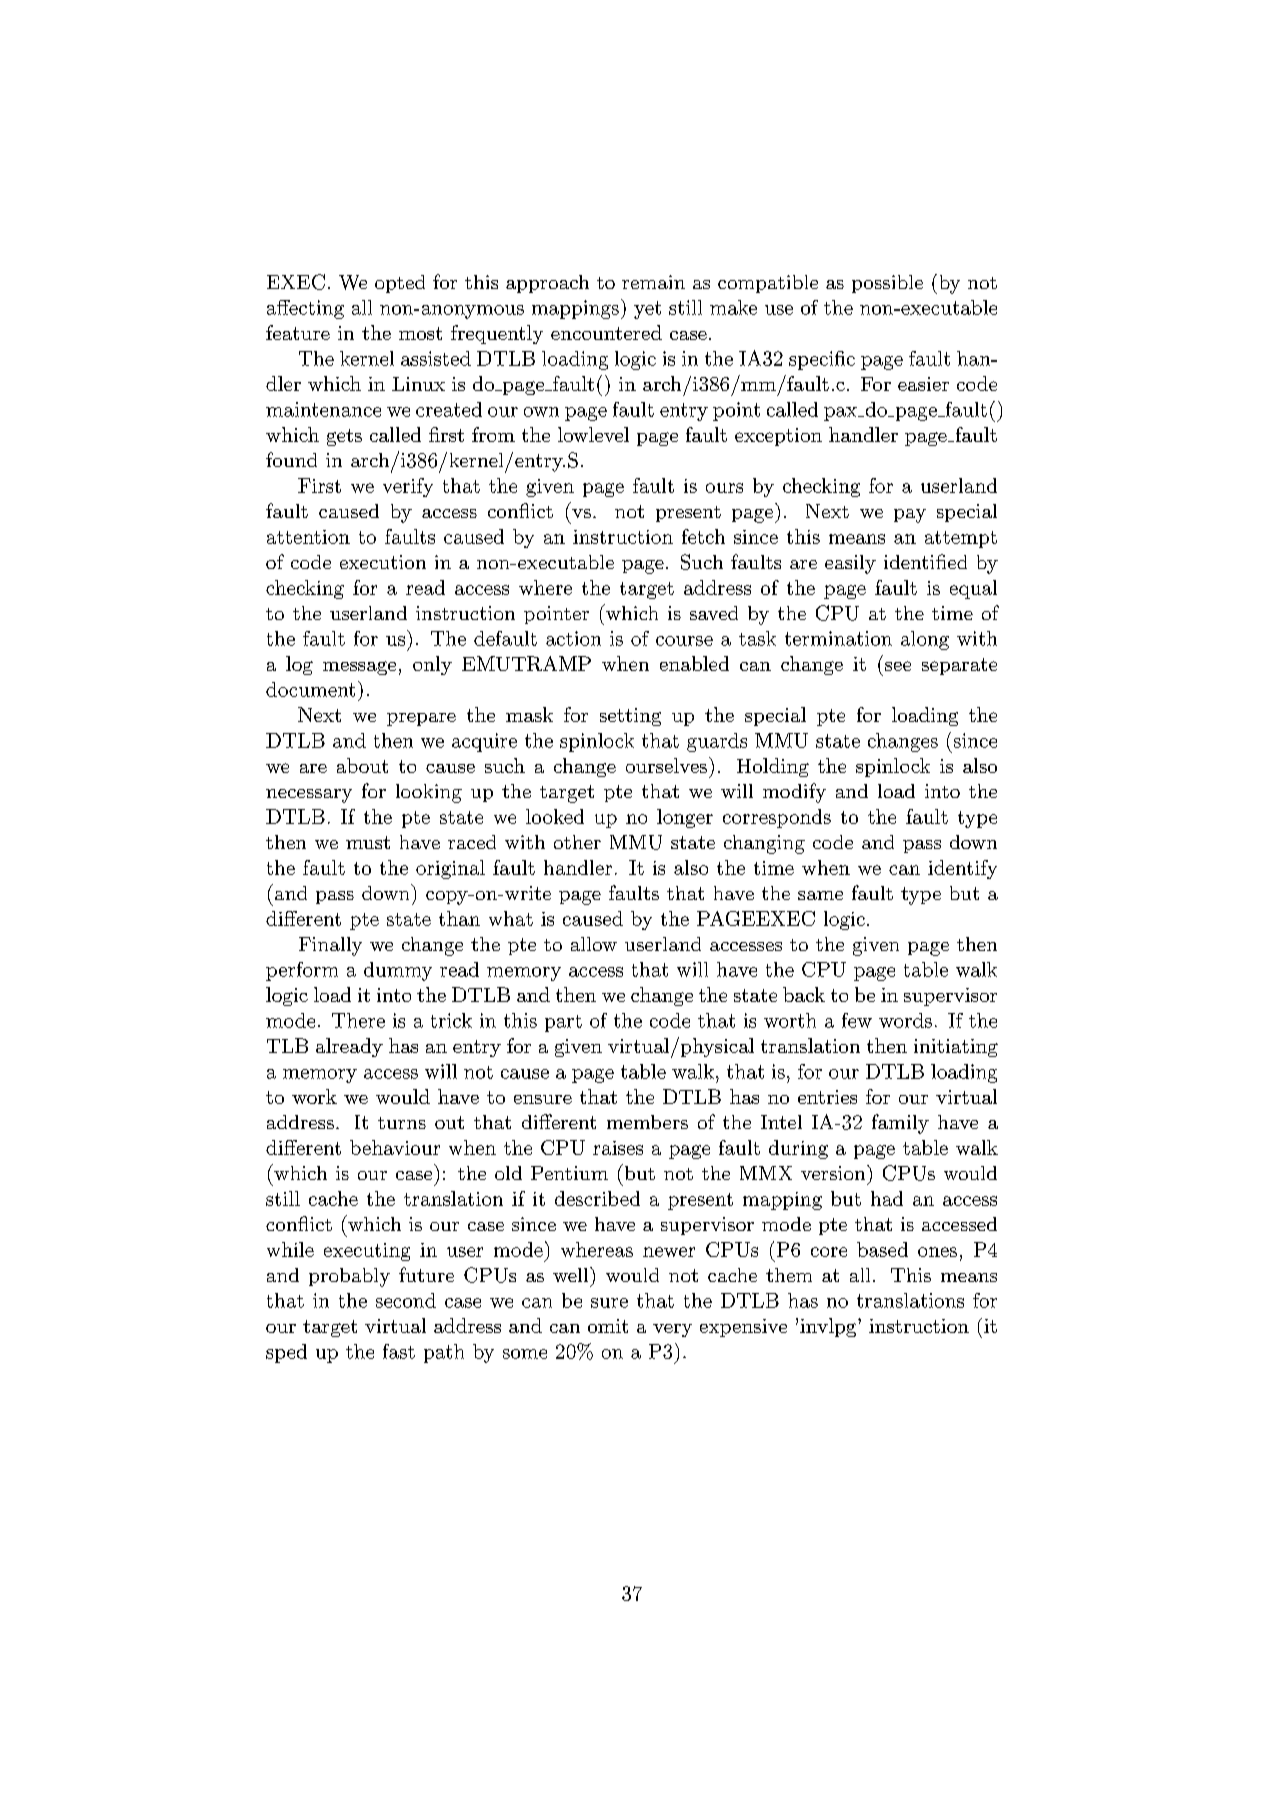 The width and height of the screenshot is (1268, 1793). I want to click on yet, so click(647, 310).
